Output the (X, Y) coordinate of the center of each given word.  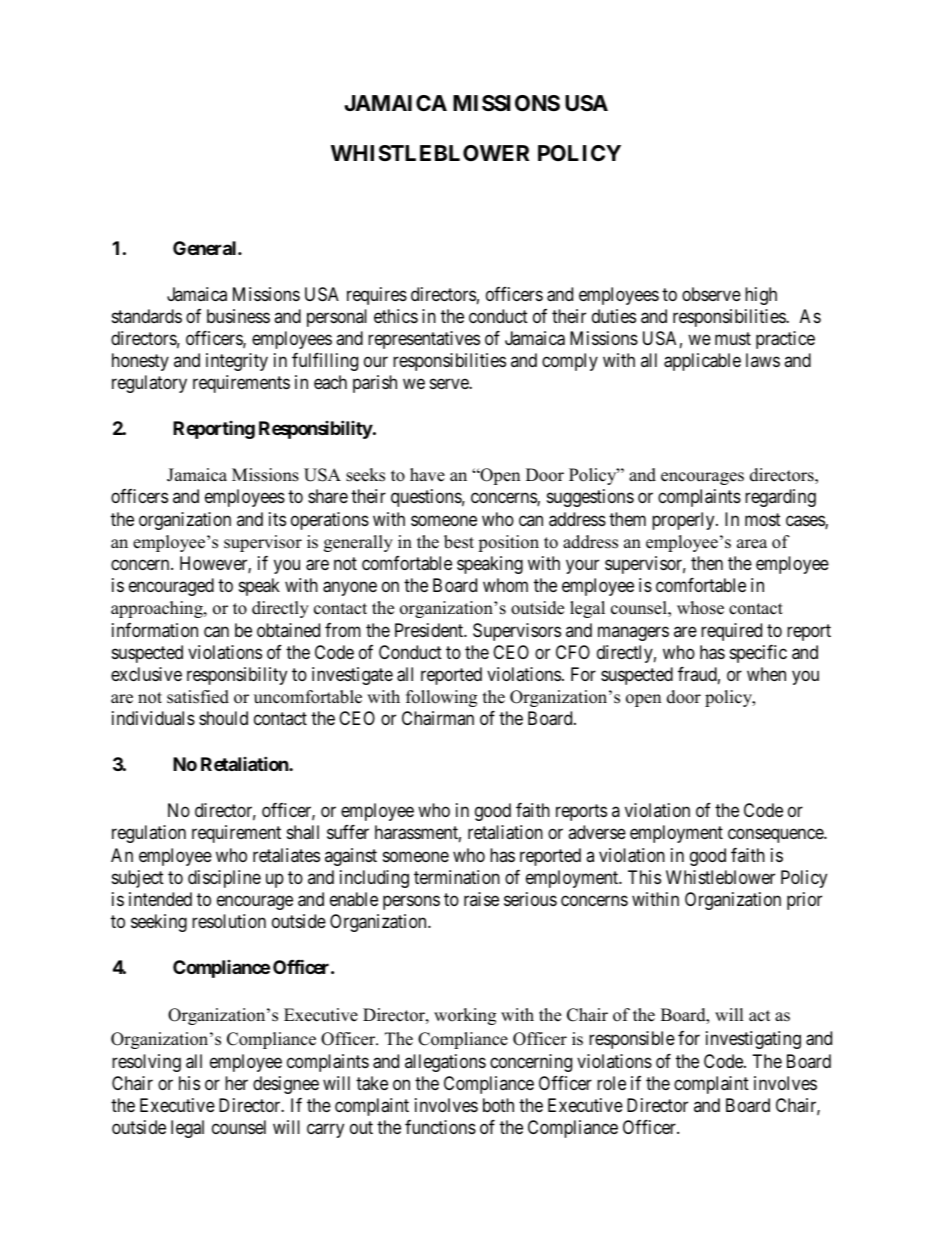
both (498, 1105)
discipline (224, 879)
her (236, 1083)
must (733, 338)
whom (505, 585)
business (238, 316)
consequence (776, 836)
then (707, 563)
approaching (158, 609)
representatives (424, 340)
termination (457, 877)
